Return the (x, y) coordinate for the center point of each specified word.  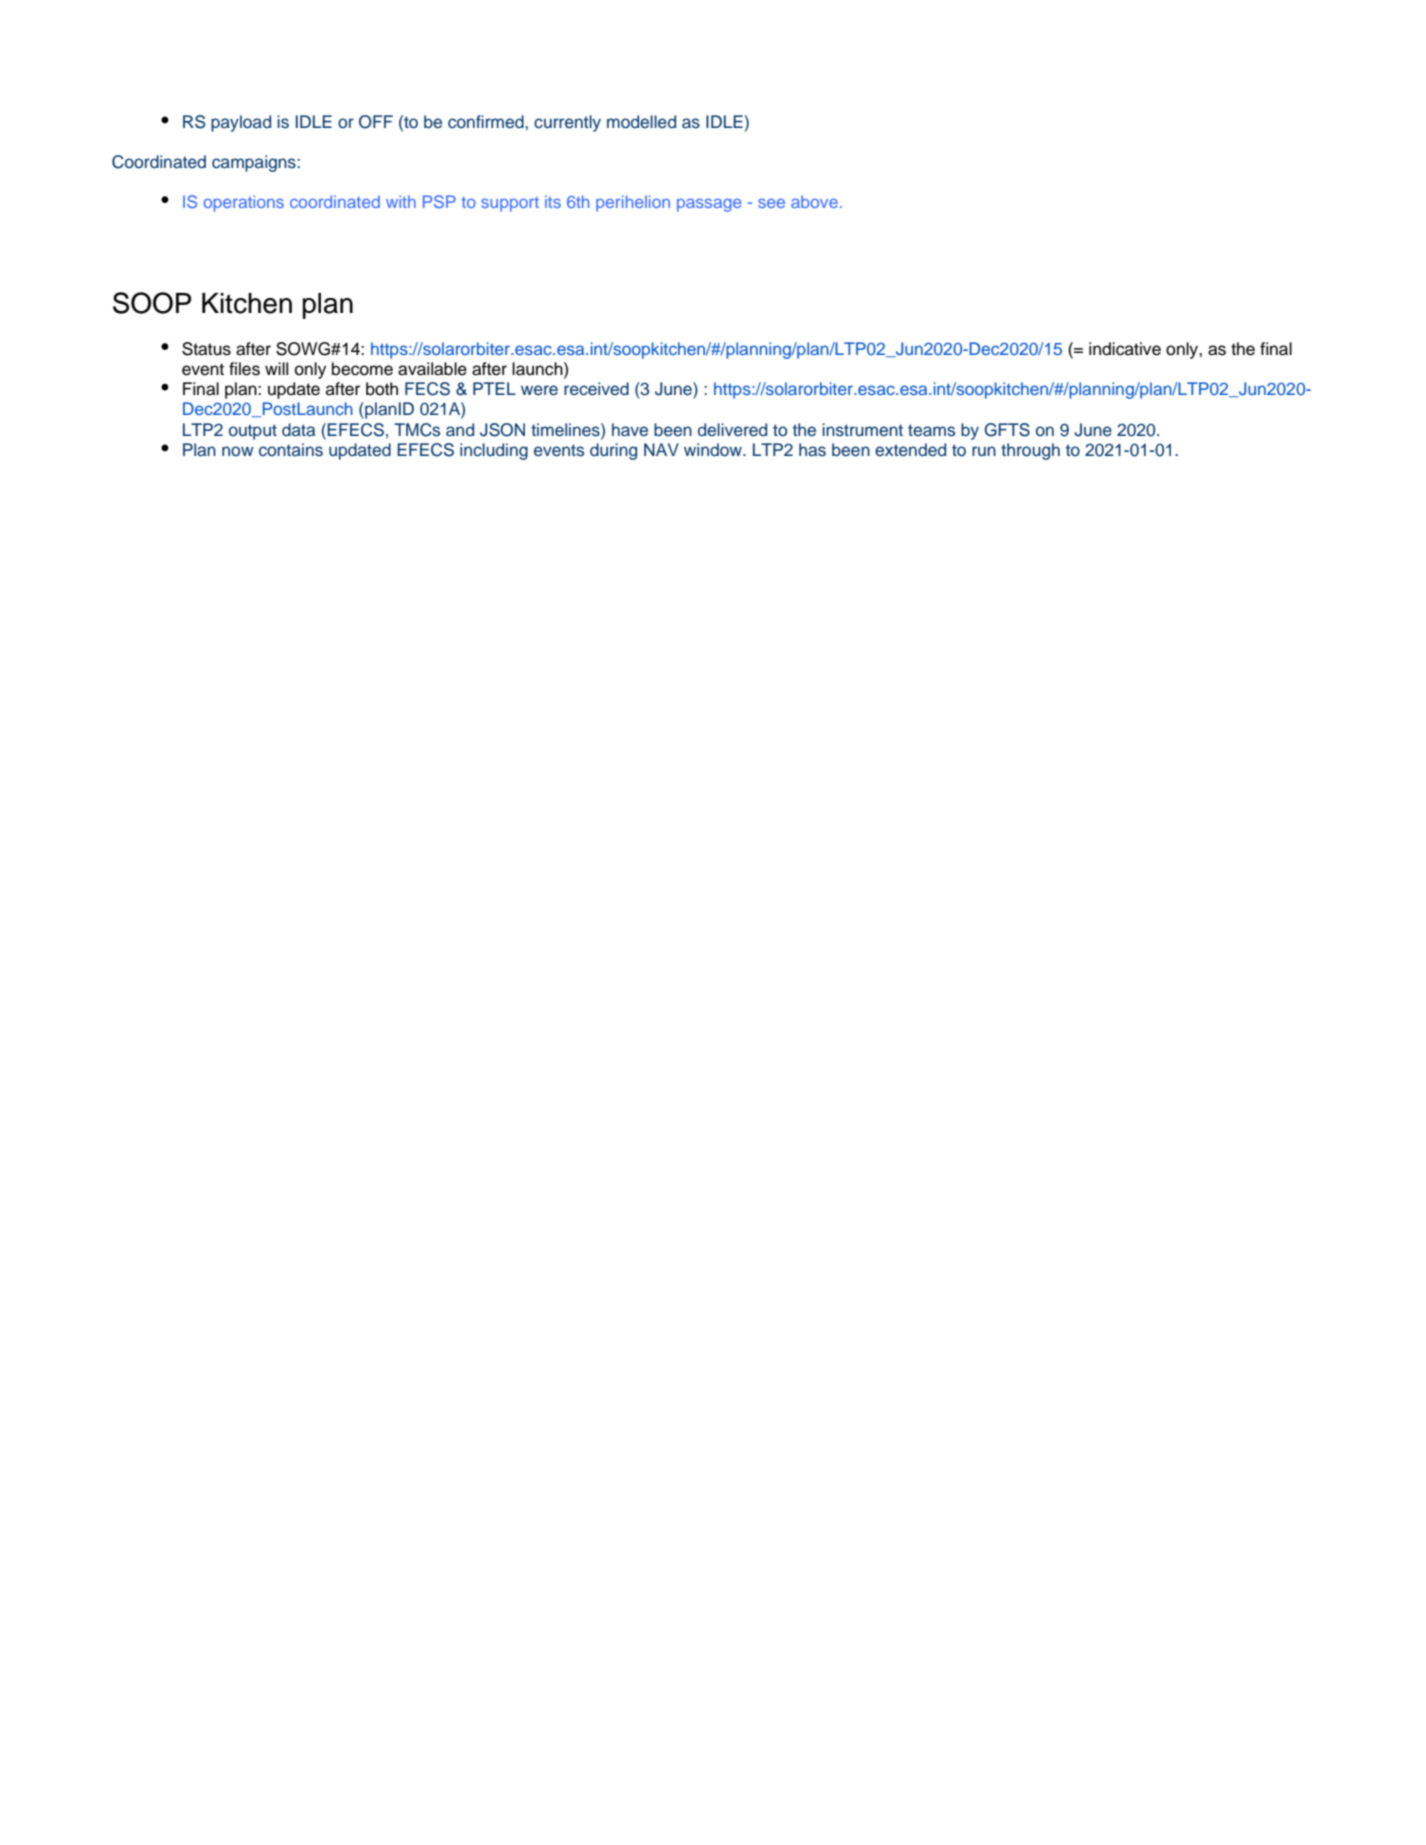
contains (291, 450)
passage (709, 205)
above (814, 201)
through (1030, 451)
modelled (641, 122)
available (432, 369)
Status (206, 349)
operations (243, 203)
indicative (1125, 349)
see (771, 203)
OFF (376, 122)
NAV (661, 449)
